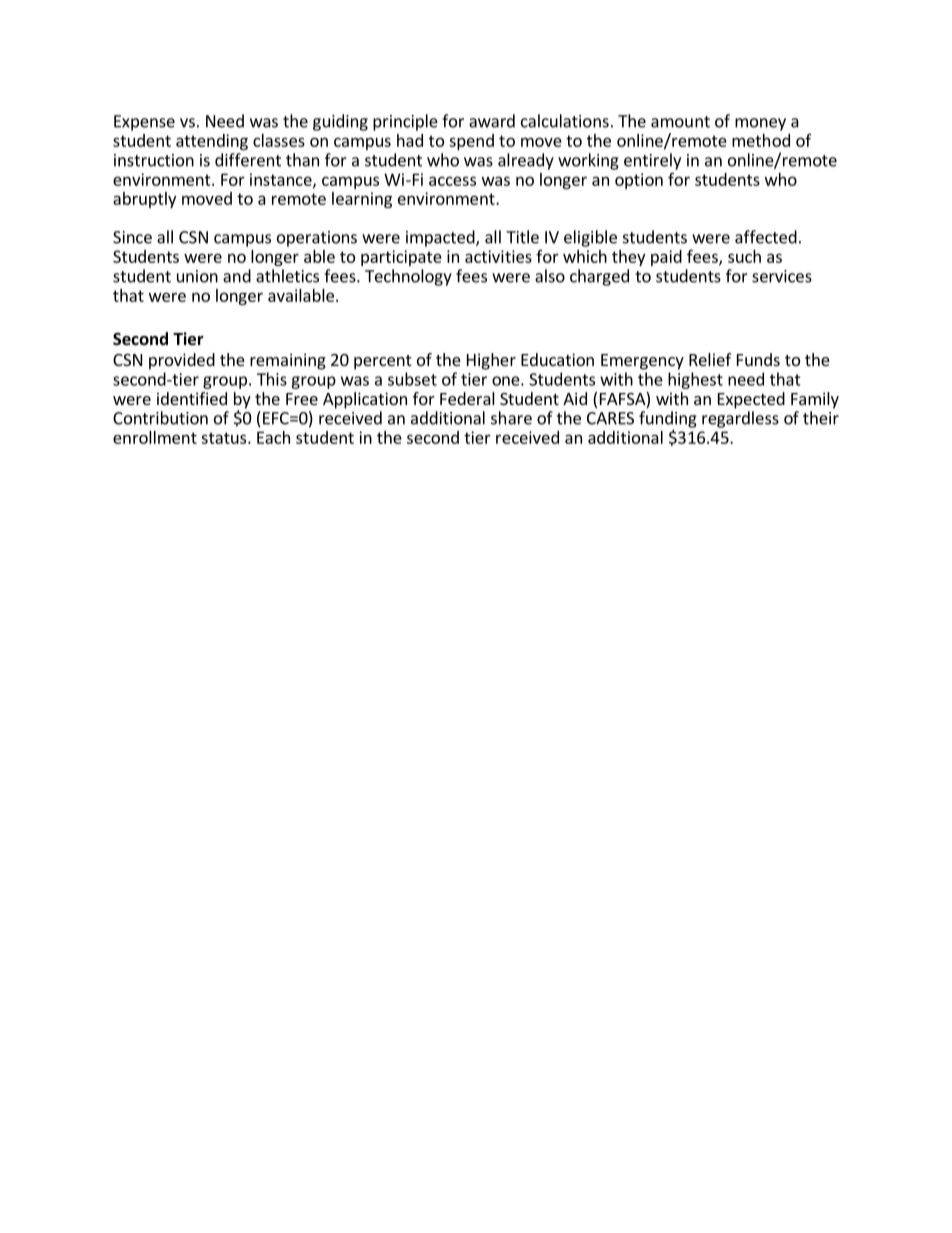 The image size is (952, 1233). Describe the element at coordinates (408, 277) in the screenshot. I see `Technology` at that location.
